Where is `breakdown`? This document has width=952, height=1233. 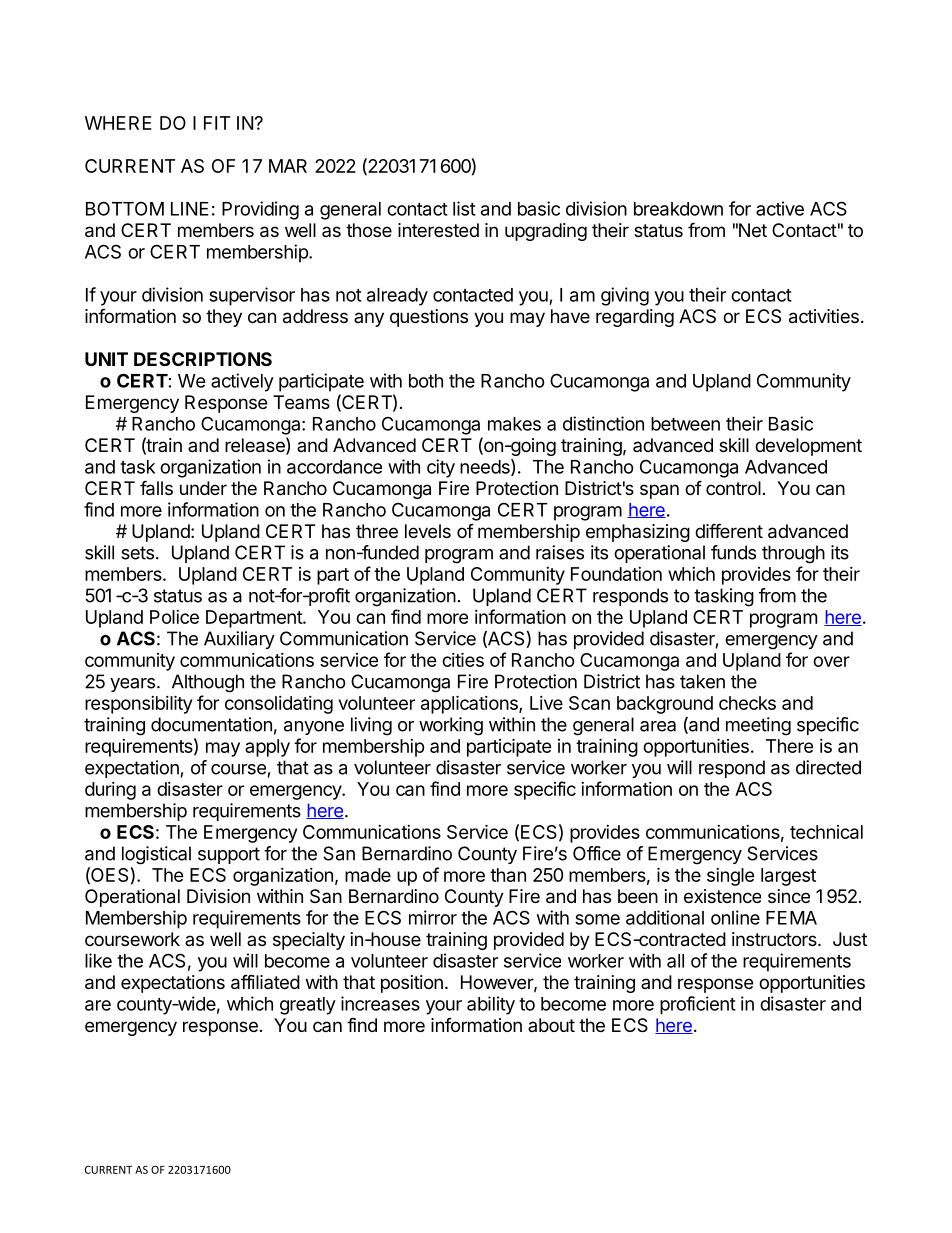 breakdown is located at coordinates (678, 209).
